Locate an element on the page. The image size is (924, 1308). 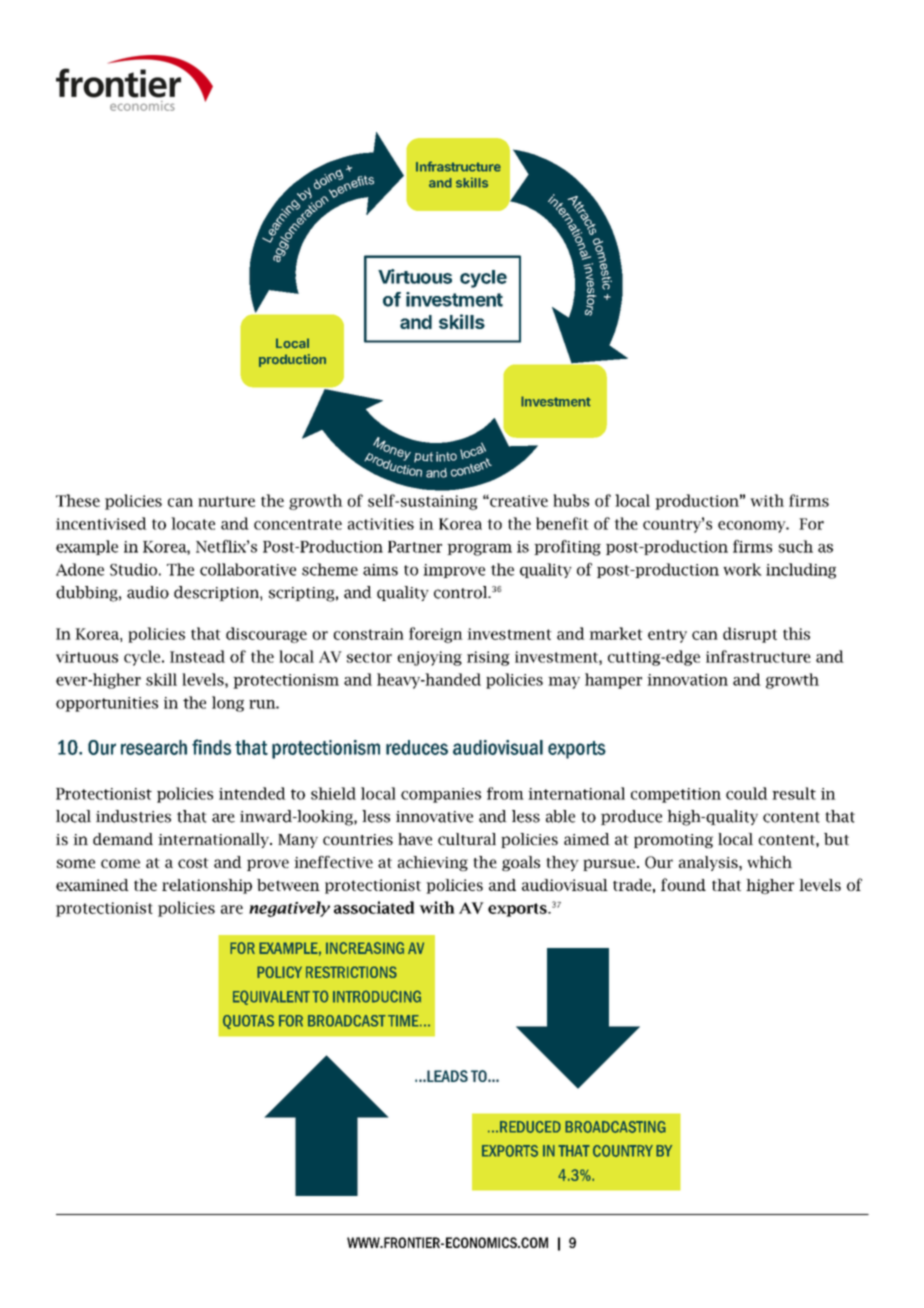
innovative is located at coordinates (434, 817).
